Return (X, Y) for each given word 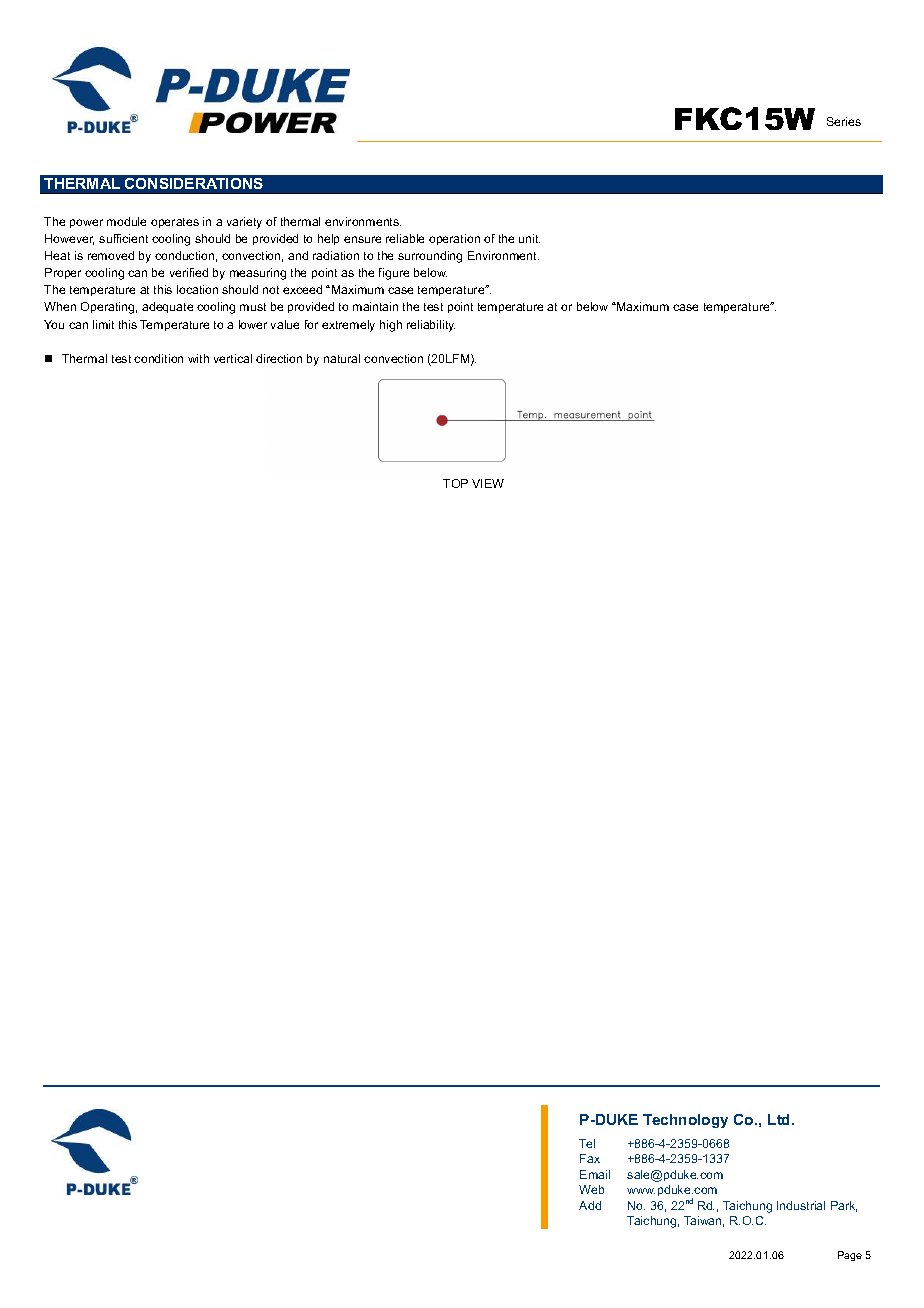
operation (454, 239)
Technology (685, 1121)
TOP (455, 483)
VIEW (488, 483)
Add (590, 1205)
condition (158, 358)
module (126, 221)
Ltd (780, 1119)
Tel (587, 1143)
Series (844, 121)
